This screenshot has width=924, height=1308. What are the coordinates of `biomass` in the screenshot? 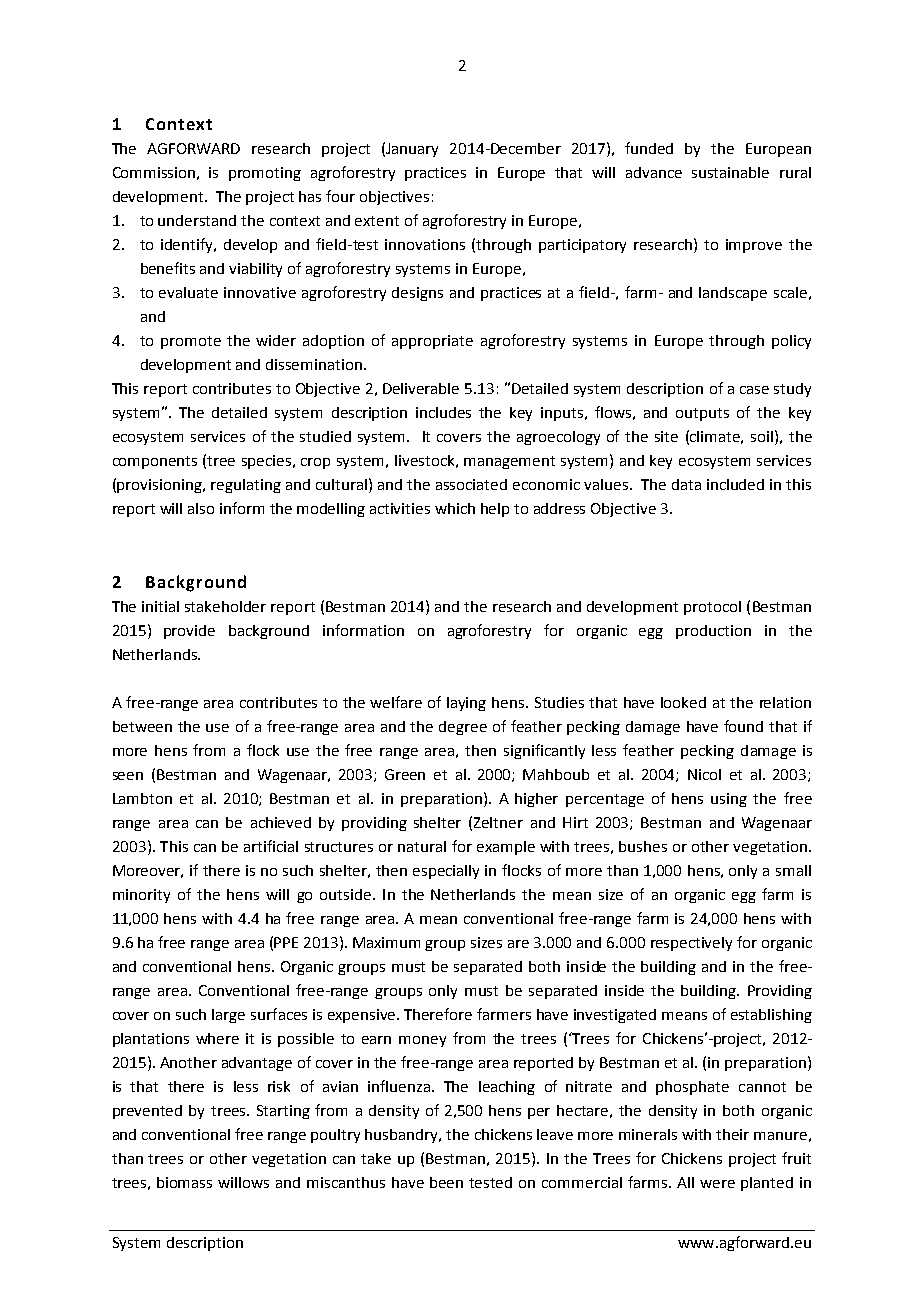 It's located at (184, 1182).
